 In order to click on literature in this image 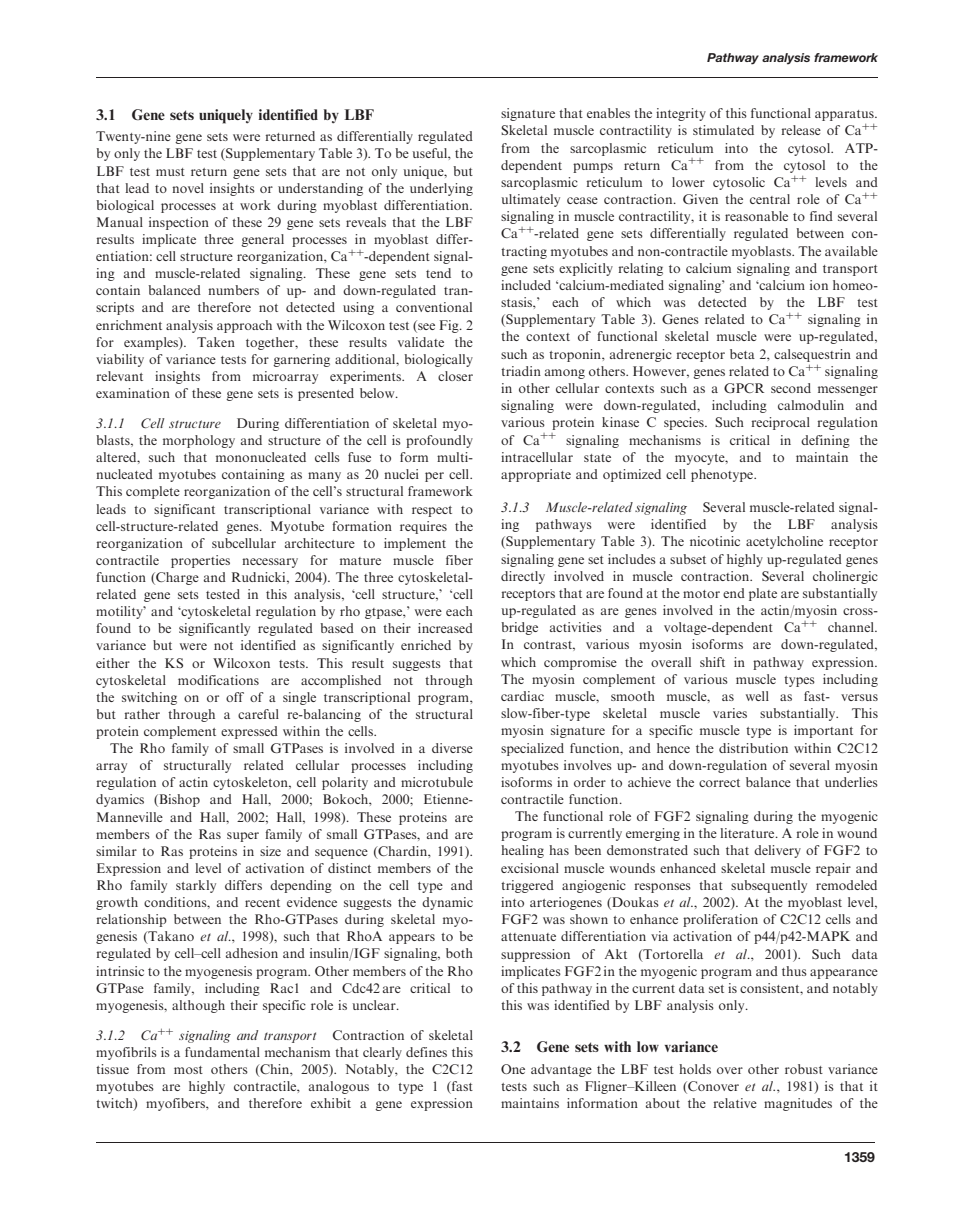, I will do `click(748, 833)`.
